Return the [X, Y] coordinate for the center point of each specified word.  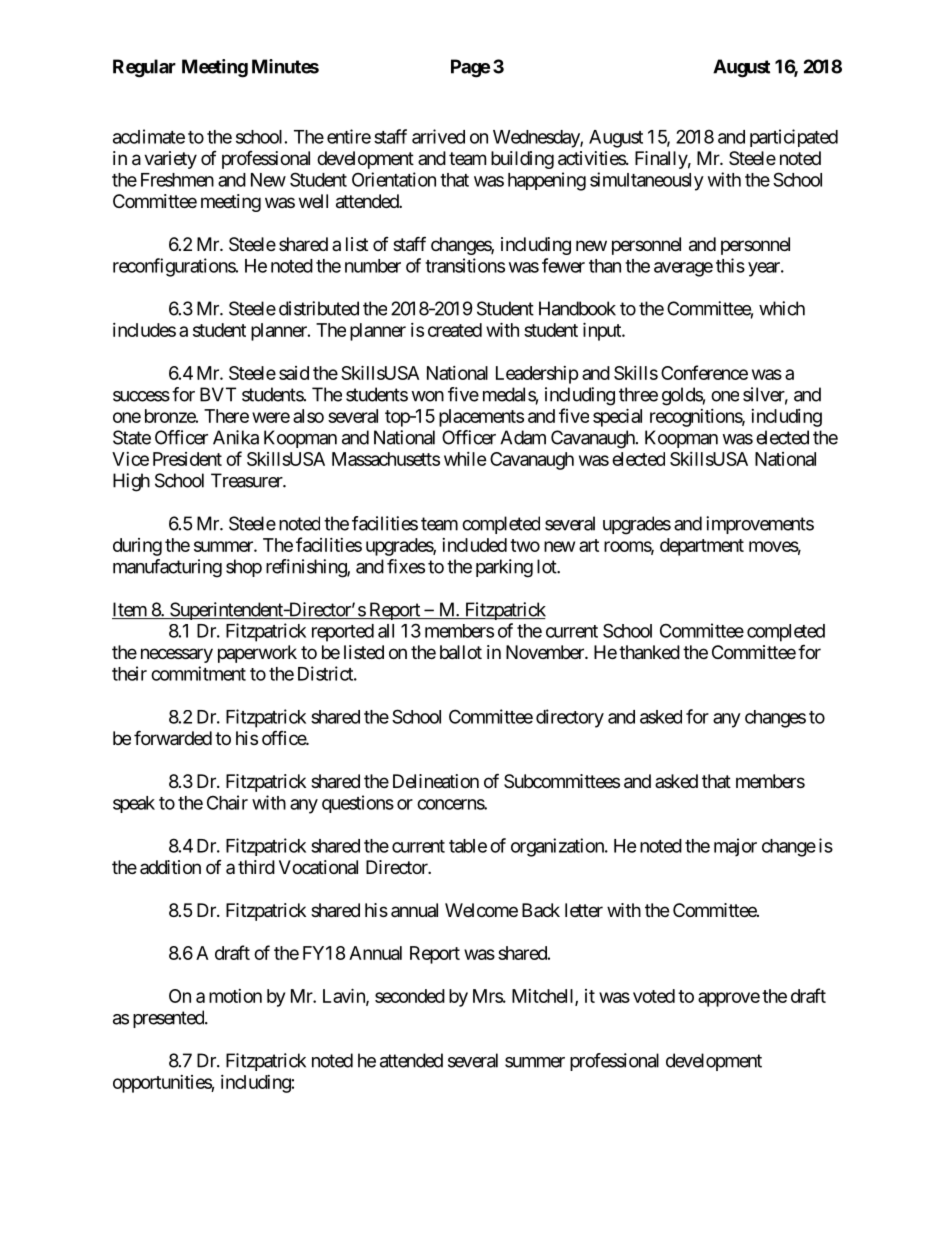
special [617, 417]
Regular [144, 68]
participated [794, 138]
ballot [461, 652]
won [427, 396]
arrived [438, 136]
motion [235, 996]
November [546, 652]
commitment [198, 673]
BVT [218, 394]
